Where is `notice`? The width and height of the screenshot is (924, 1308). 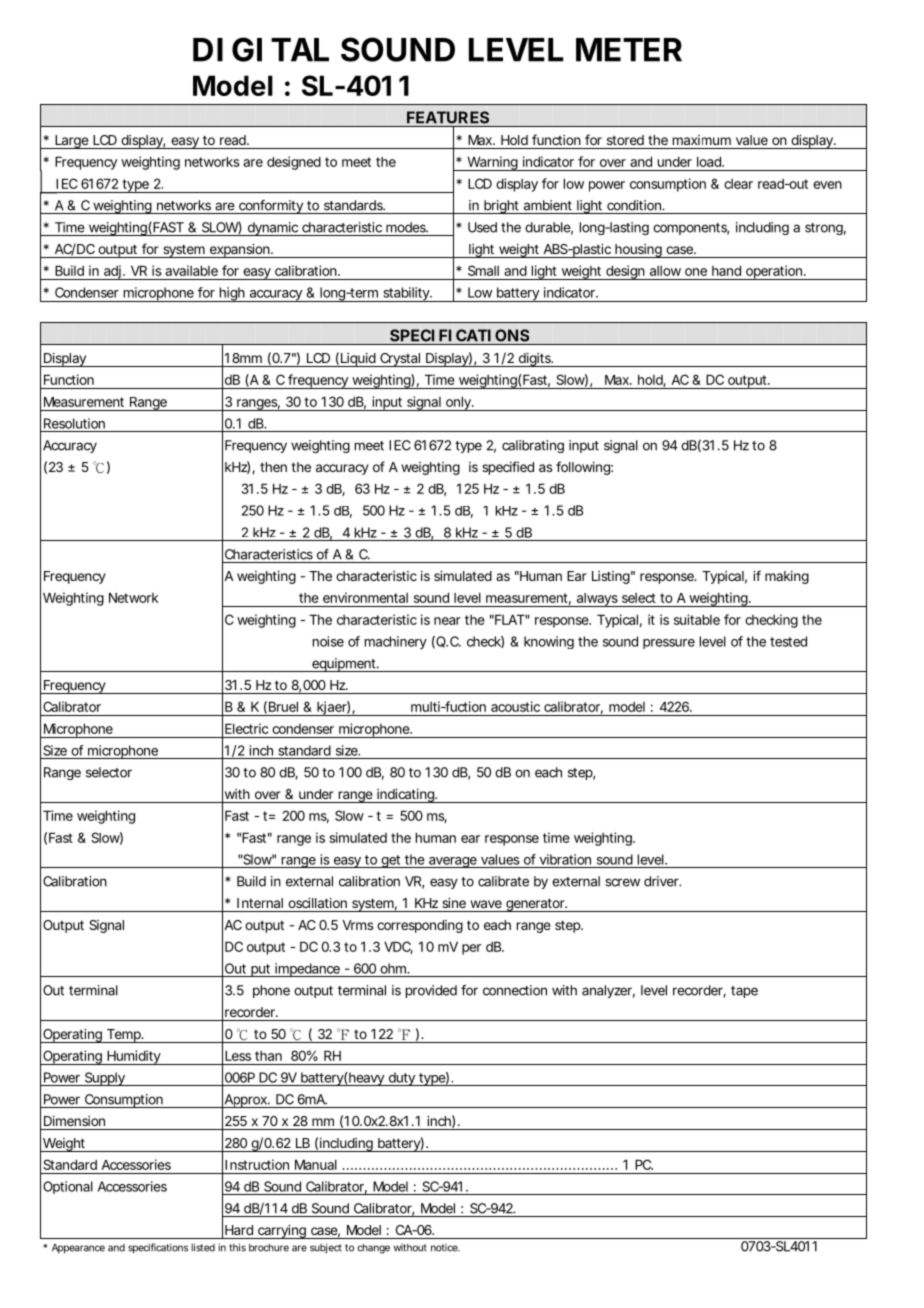
notice is located at coordinates (445, 1248).
